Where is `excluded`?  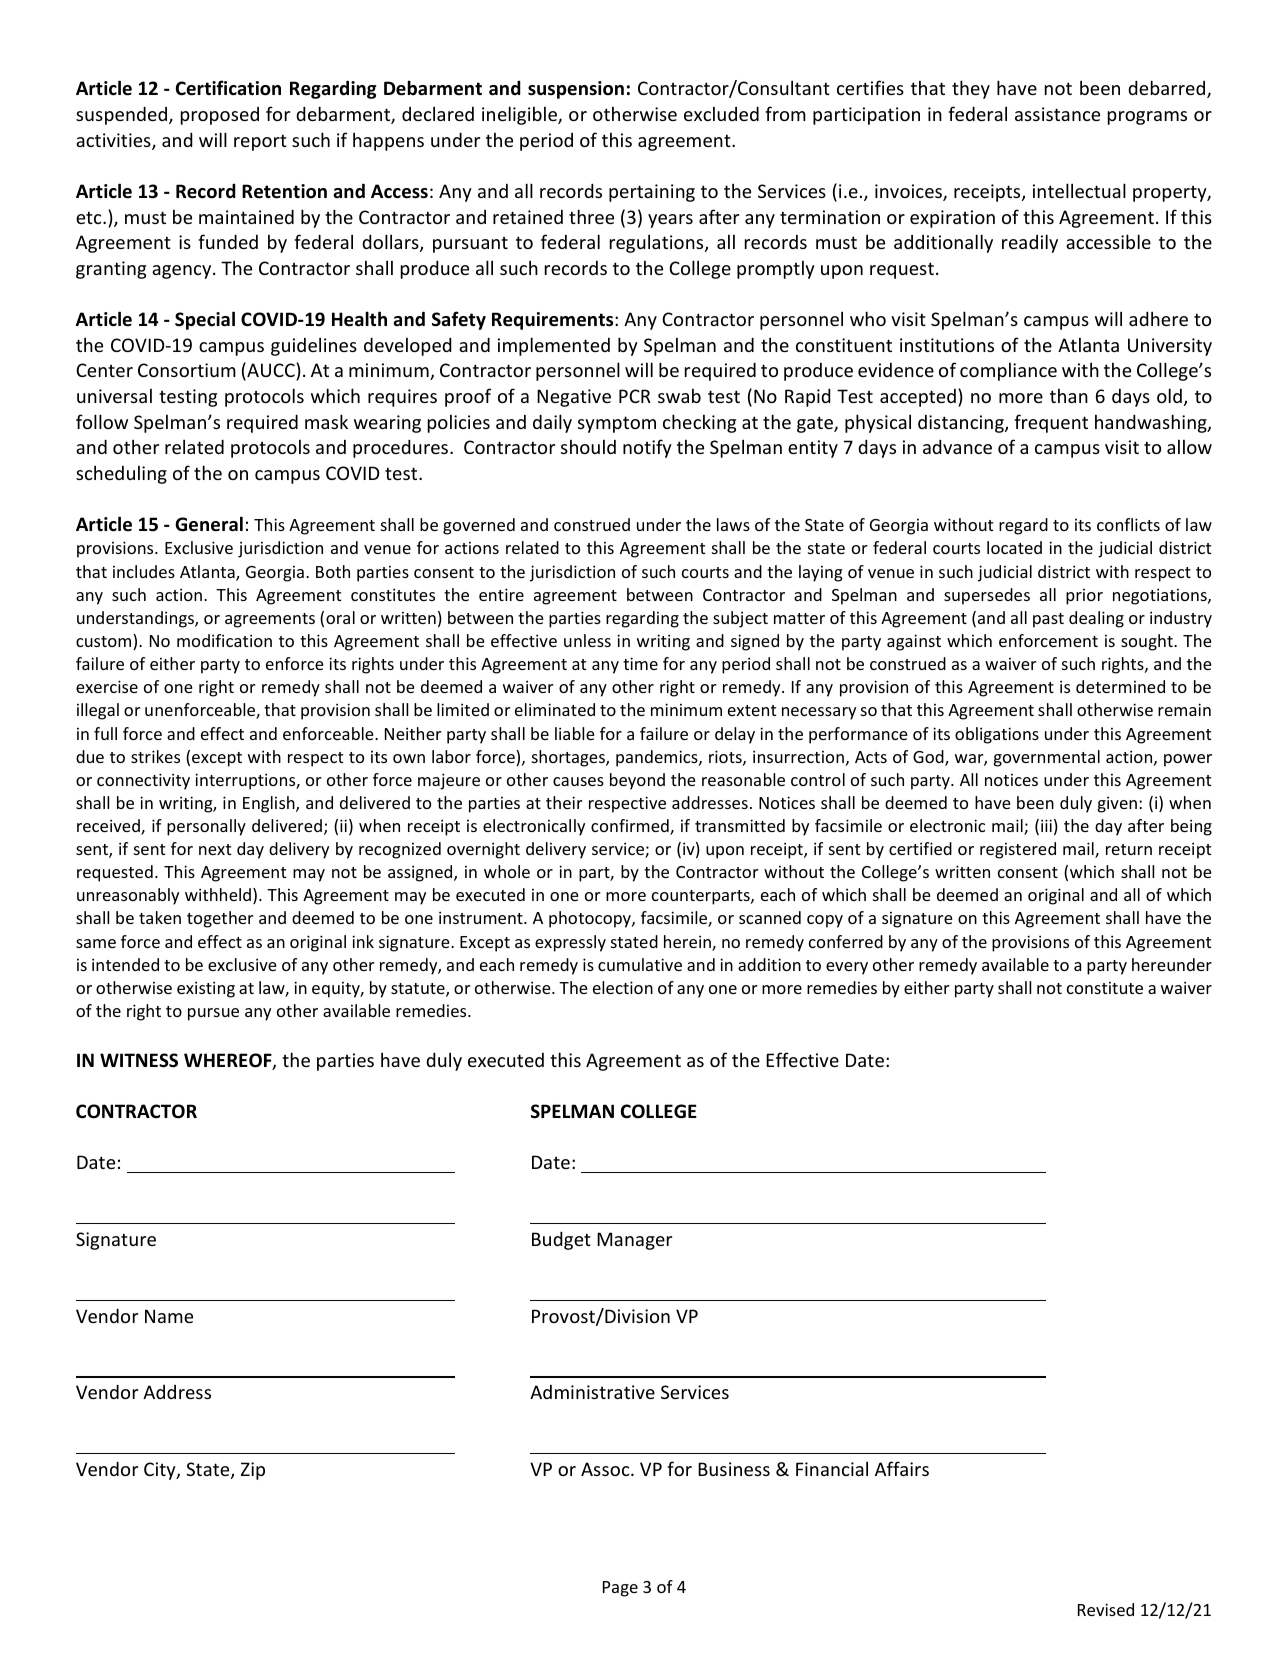 excluded is located at coordinates (721, 113).
